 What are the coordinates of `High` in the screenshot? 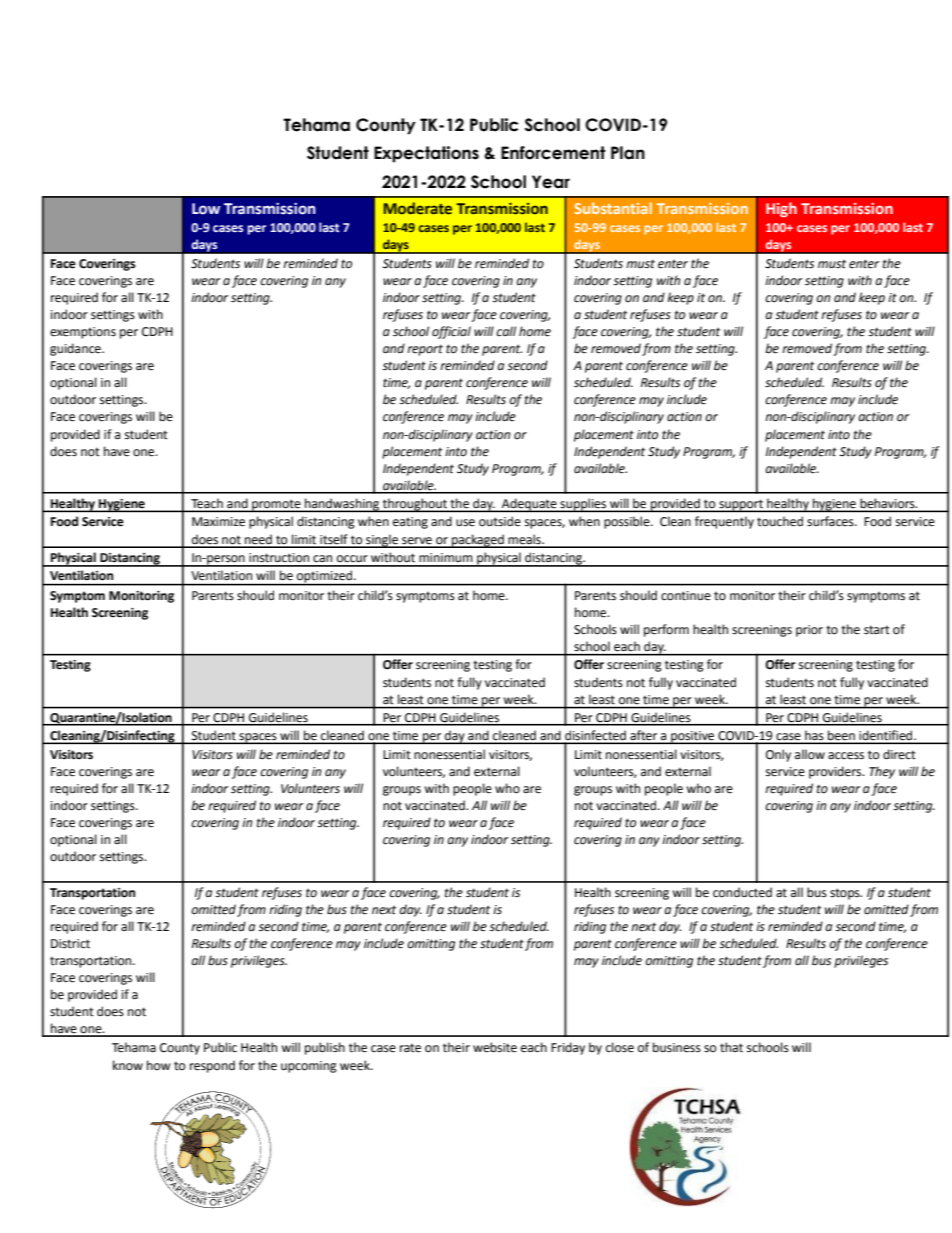 It's located at (781, 209).
